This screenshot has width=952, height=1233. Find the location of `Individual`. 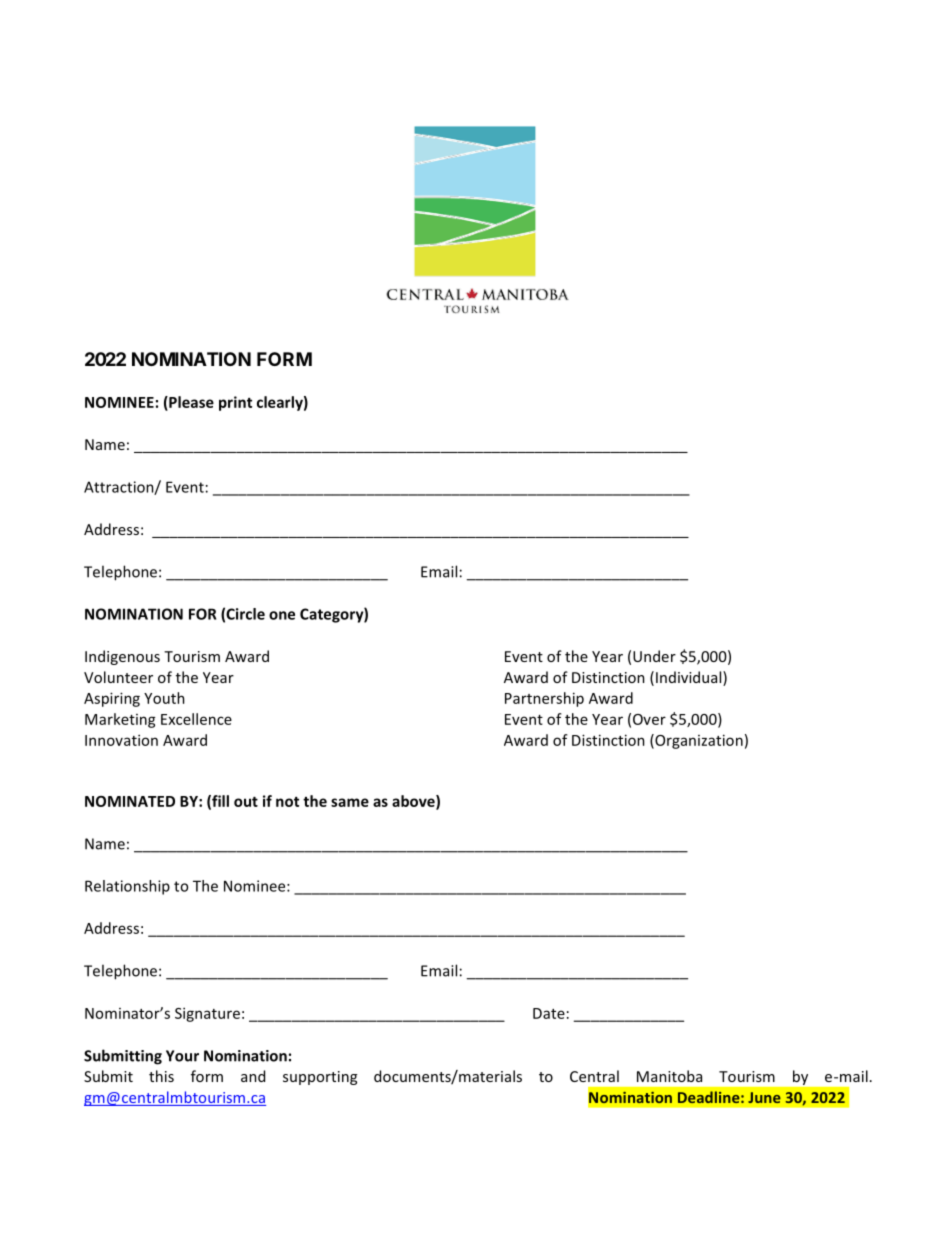

Individual is located at coordinates (690, 678).
